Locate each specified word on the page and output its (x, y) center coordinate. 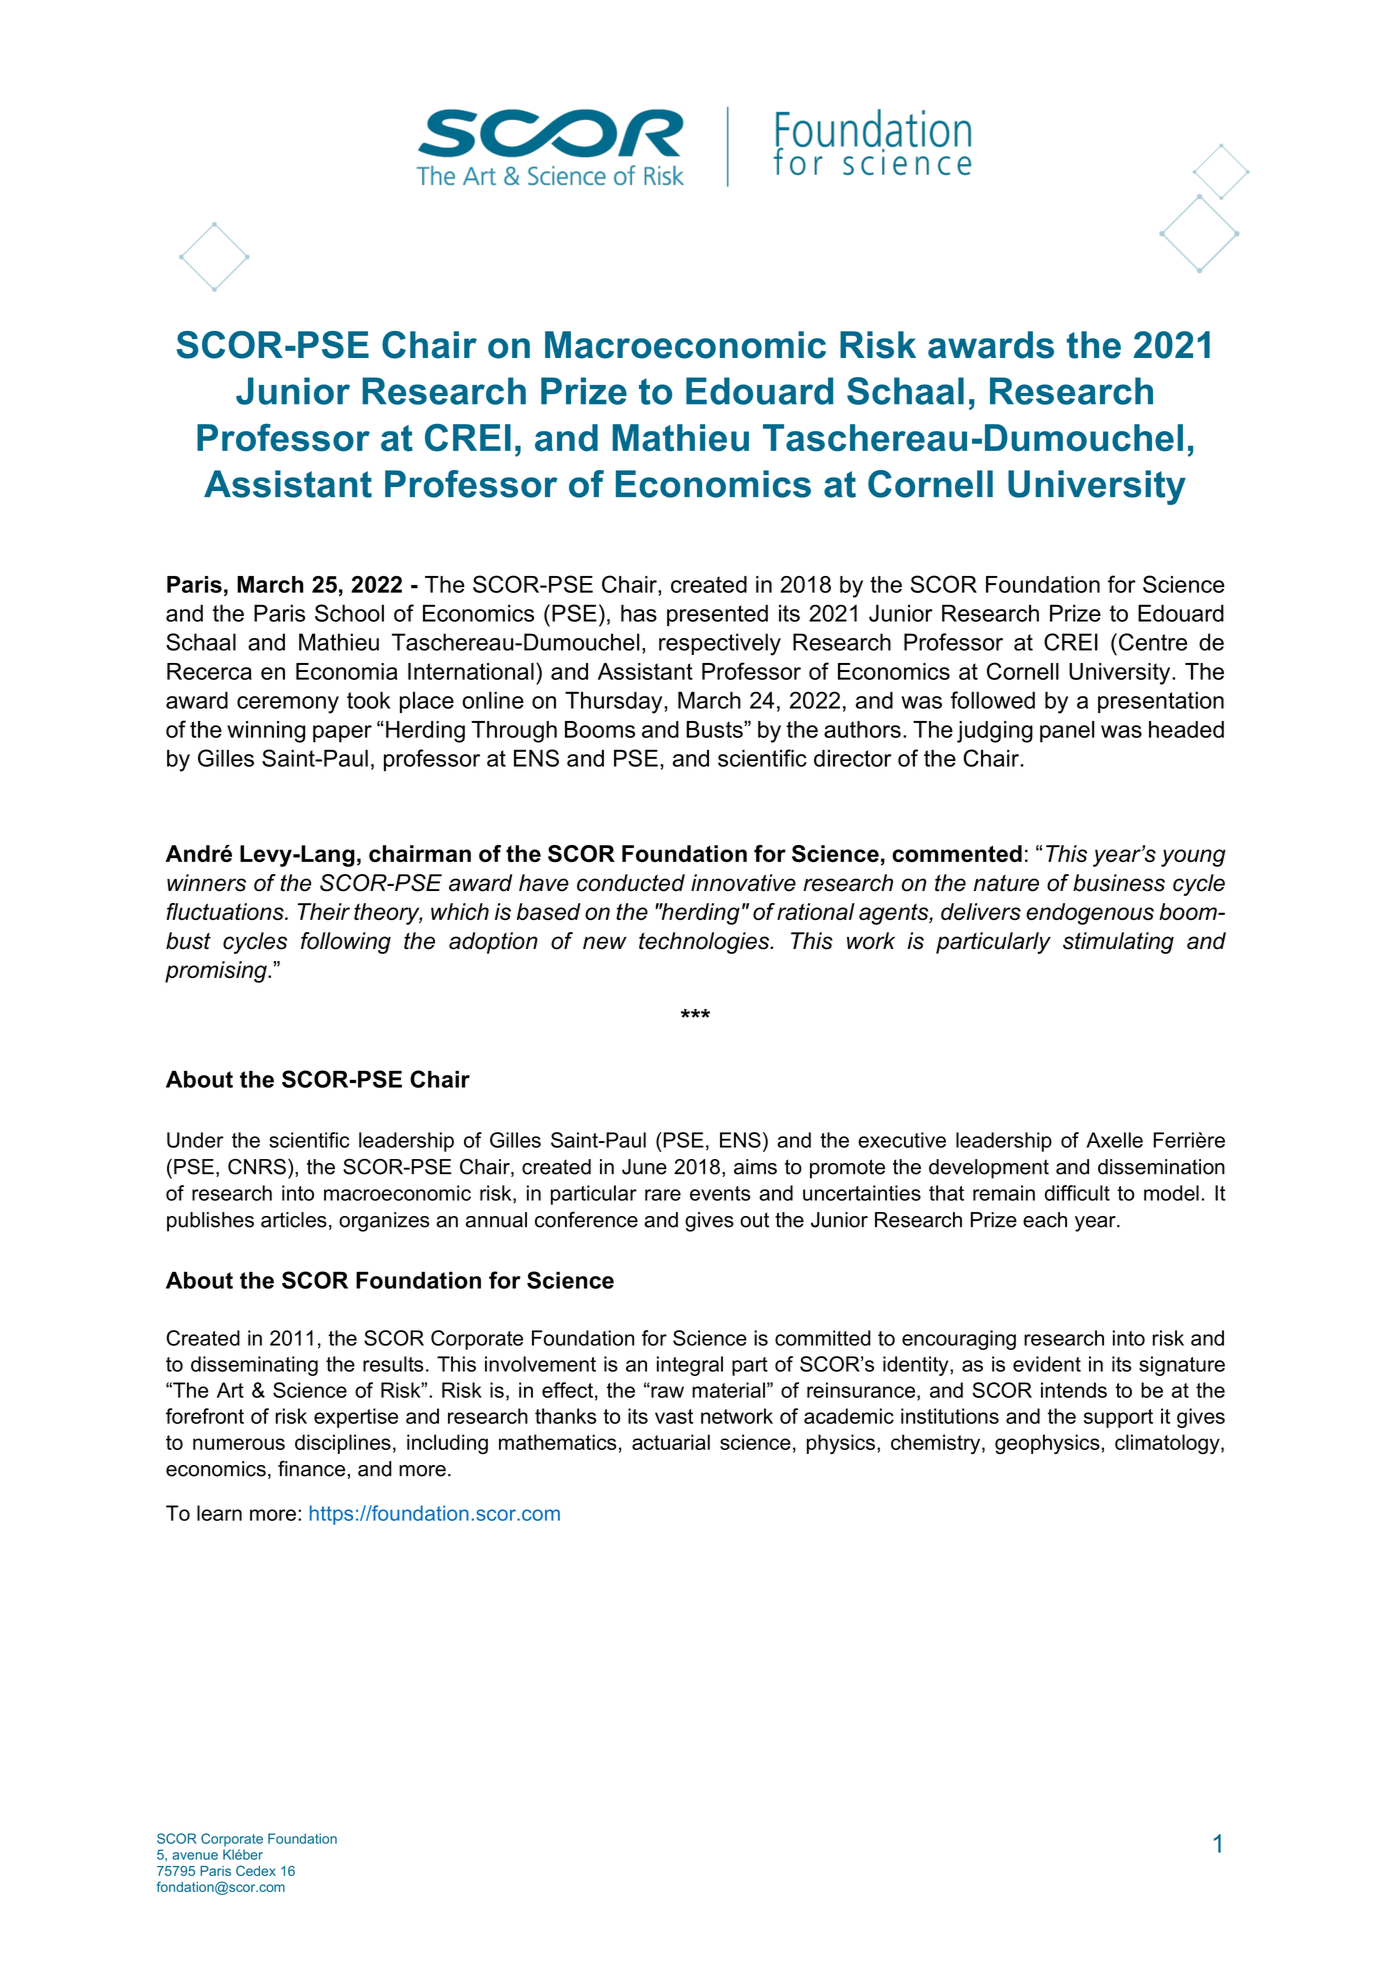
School (349, 613)
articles (294, 1220)
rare (663, 1195)
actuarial (671, 1442)
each (1045, 1220)
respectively (720, 644)
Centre (1153, 642)
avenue (195, 1856)
